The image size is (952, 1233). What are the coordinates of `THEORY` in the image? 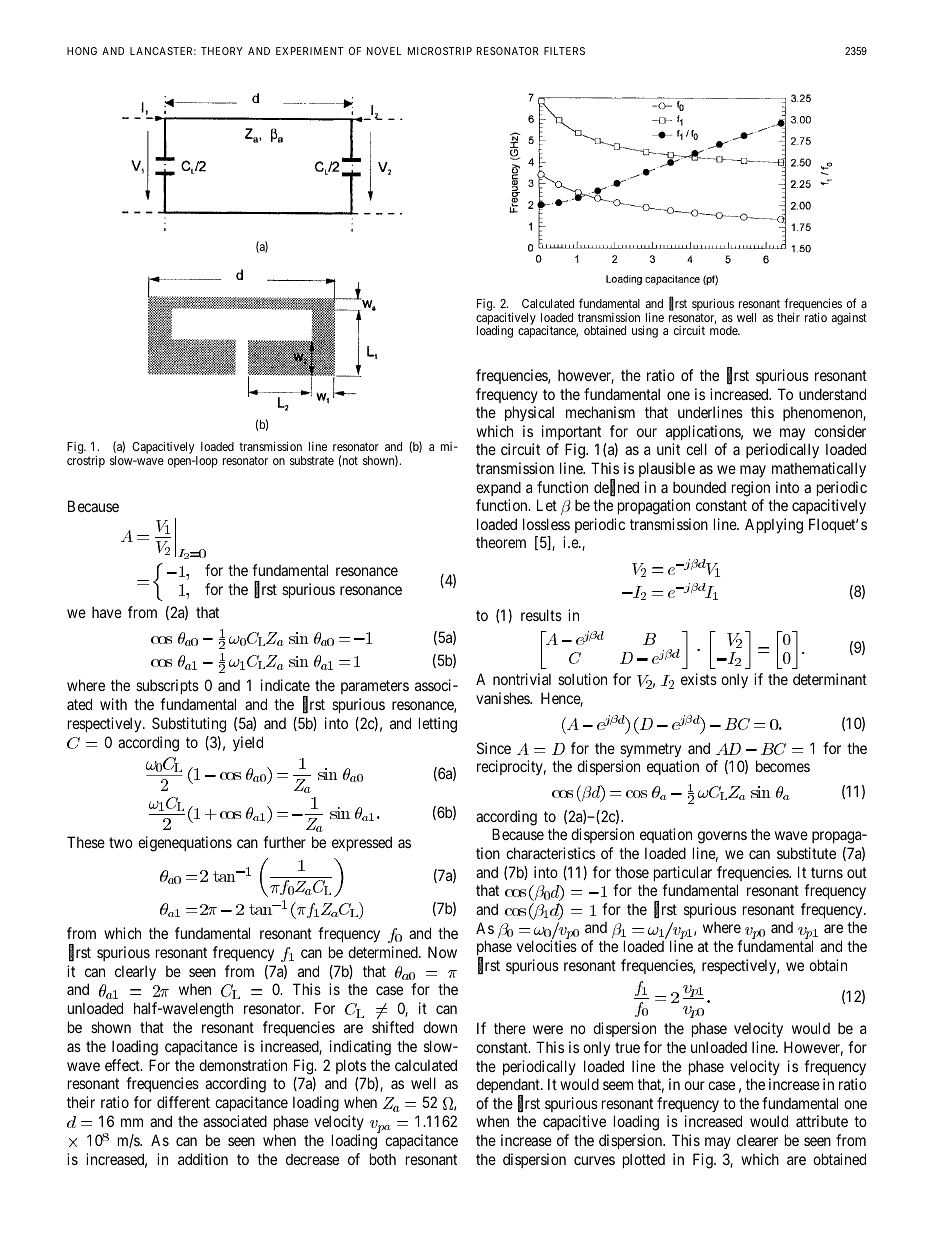 It's located at (222, 51).
